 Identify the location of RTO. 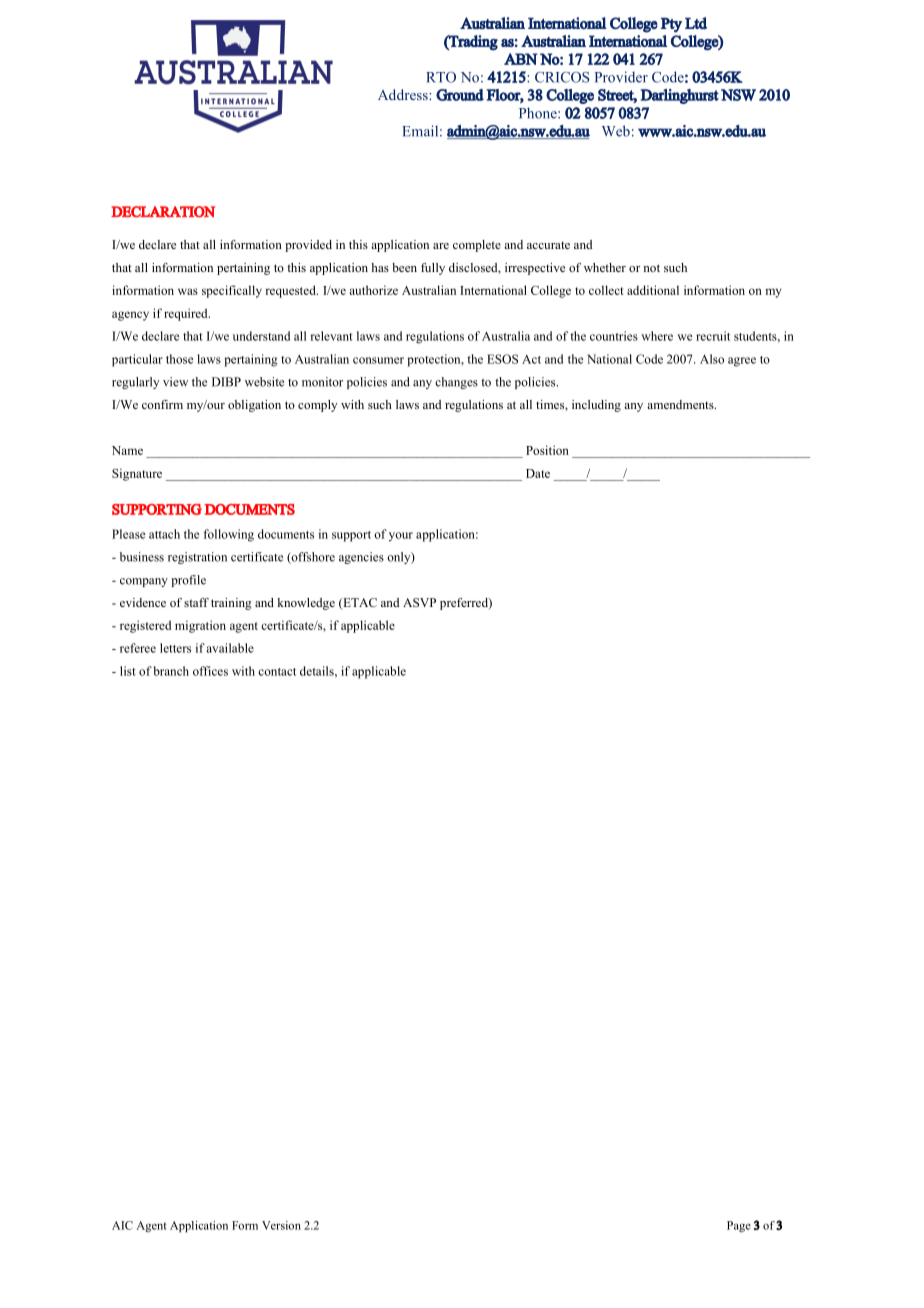
(441, 77).
